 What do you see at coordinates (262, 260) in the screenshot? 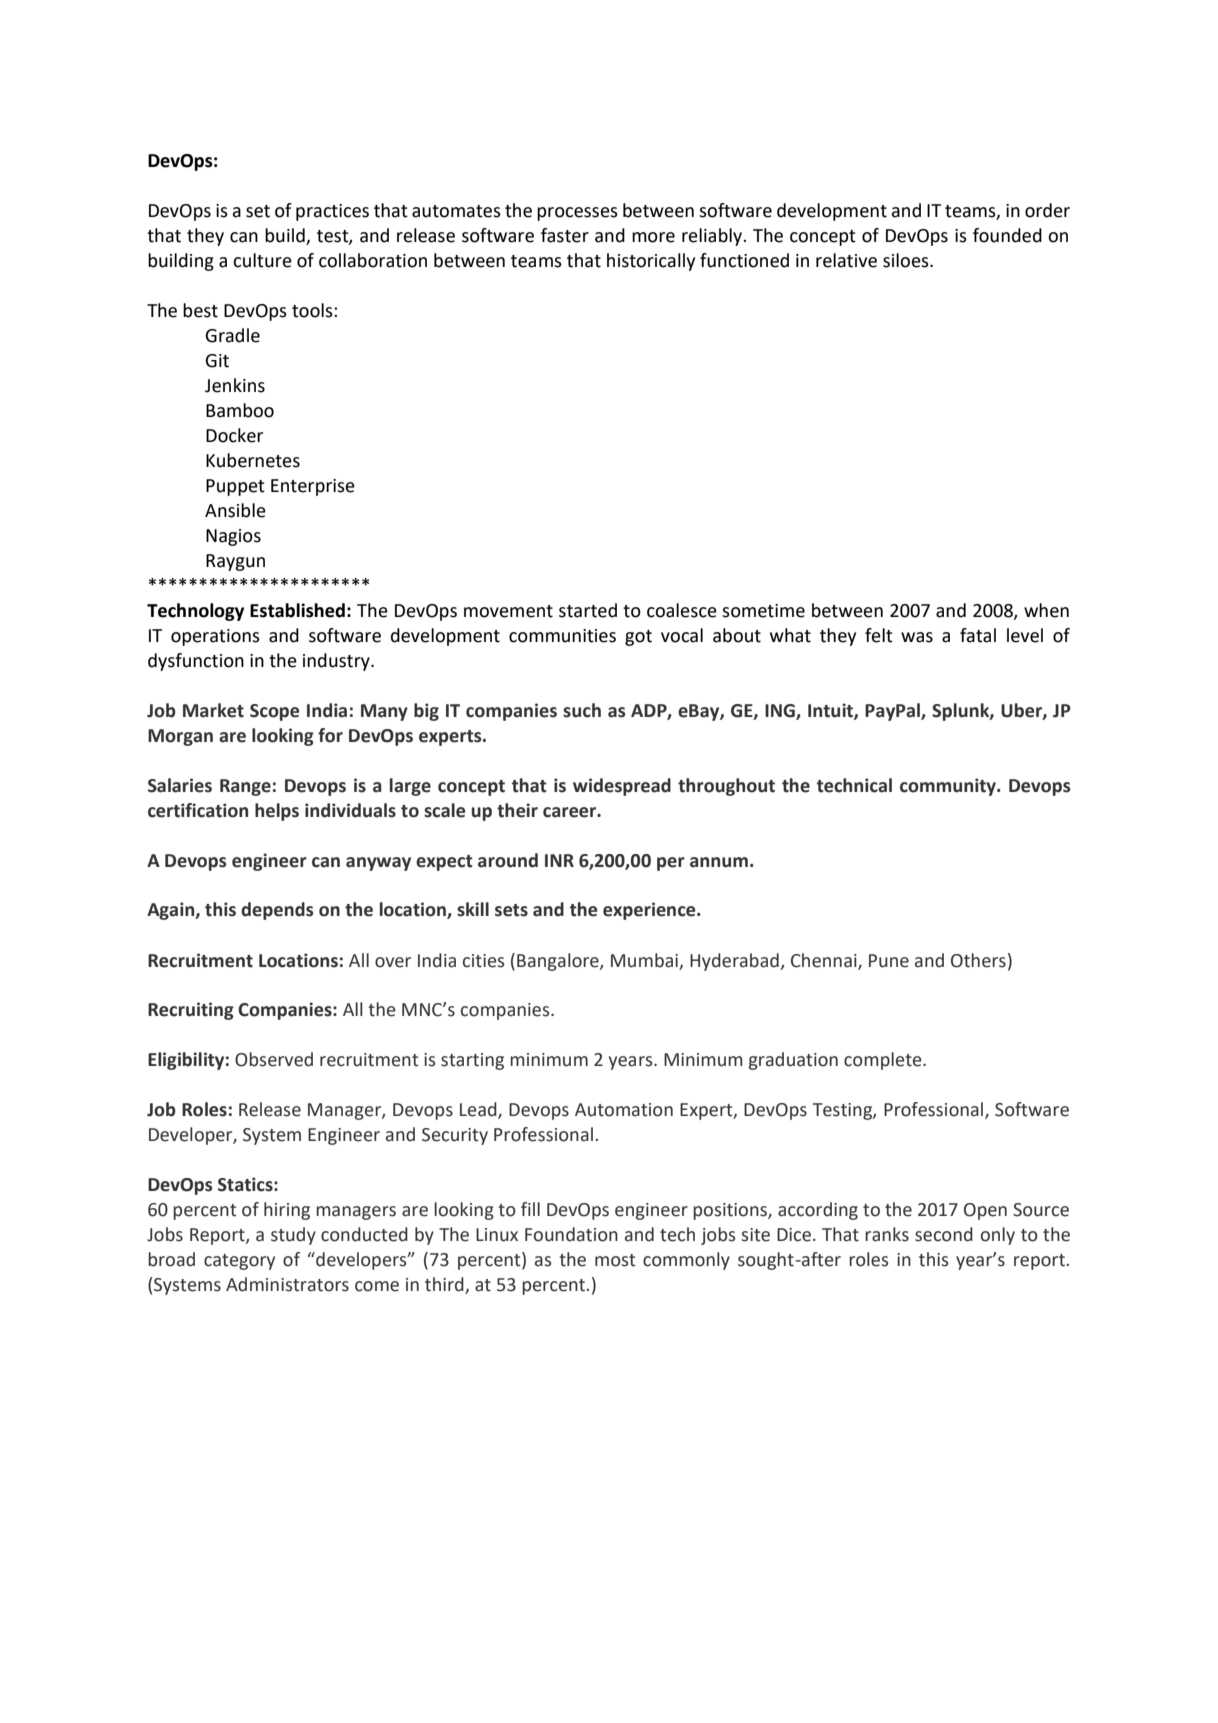
I see `culture` at bounding box center [262, 260].
